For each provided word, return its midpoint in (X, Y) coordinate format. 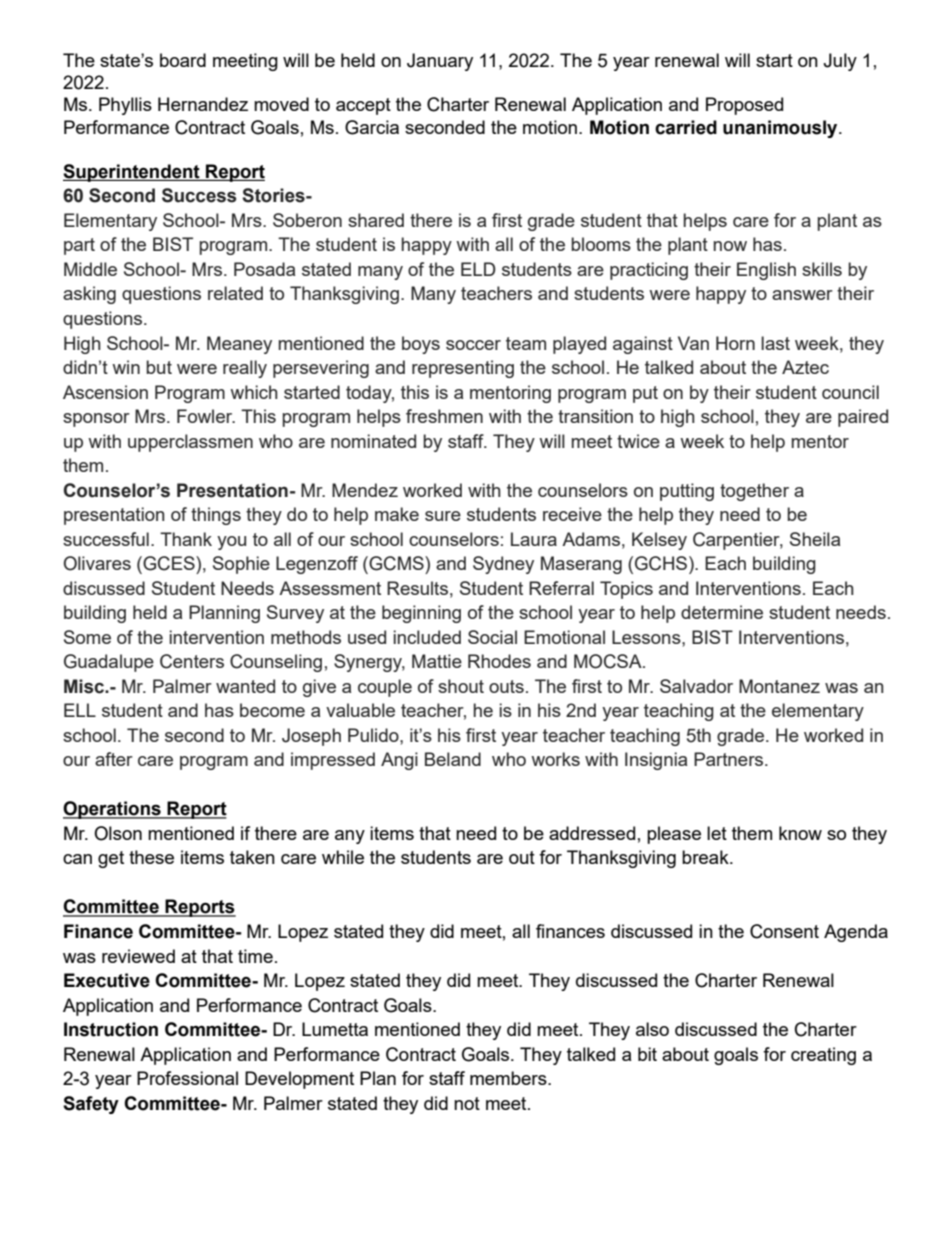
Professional (187, 1078)
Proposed (744, 106)
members (509, 1078)
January (440, 62)
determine (722, 612)
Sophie (241, 565)
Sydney (503, 565)
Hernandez (203, 104)
